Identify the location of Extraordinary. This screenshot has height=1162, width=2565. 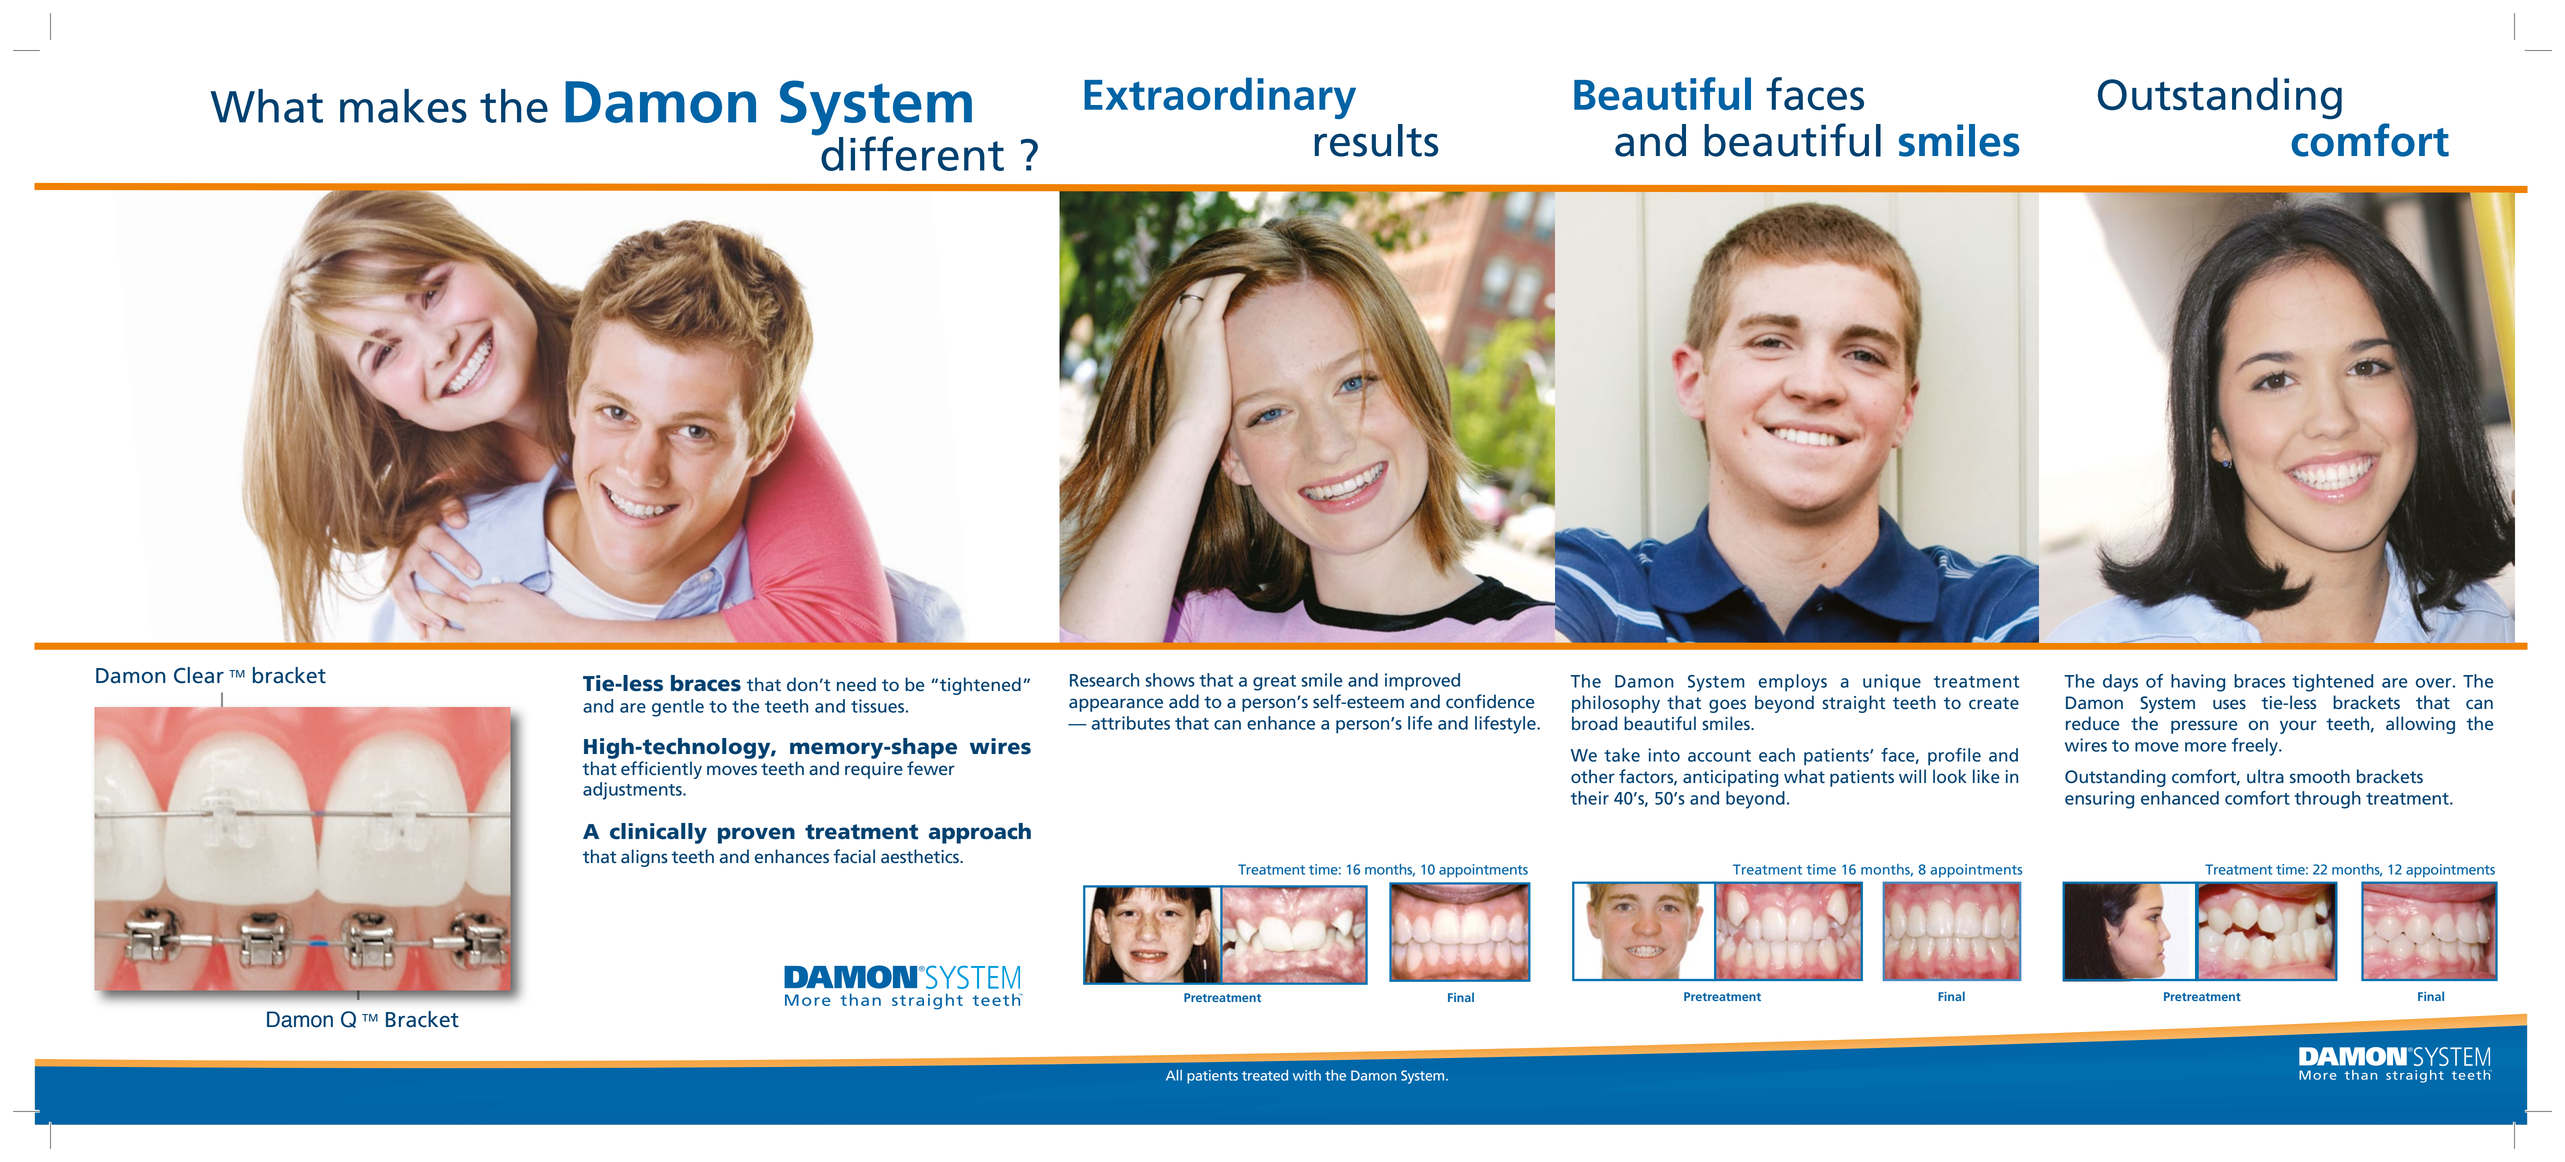
(1220, 98).
